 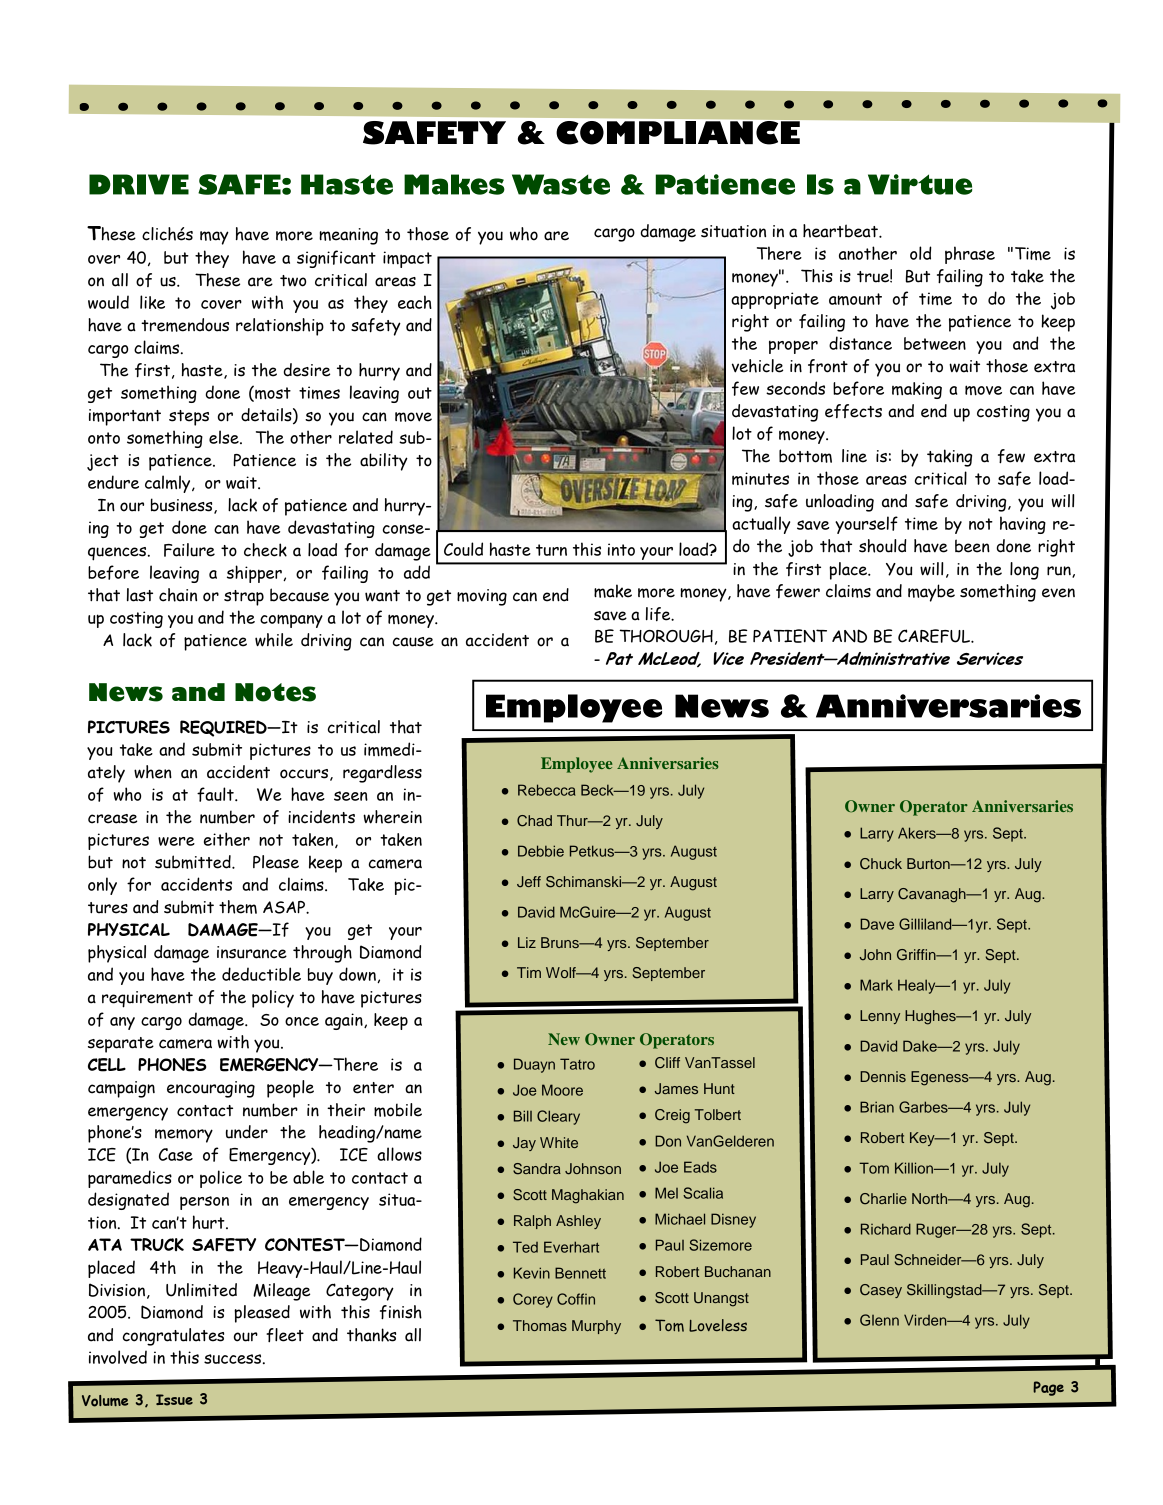 What do you see at coordinates (234, 1359) in the screenshot?
I see `success` at bounding box center [234, 1359].
